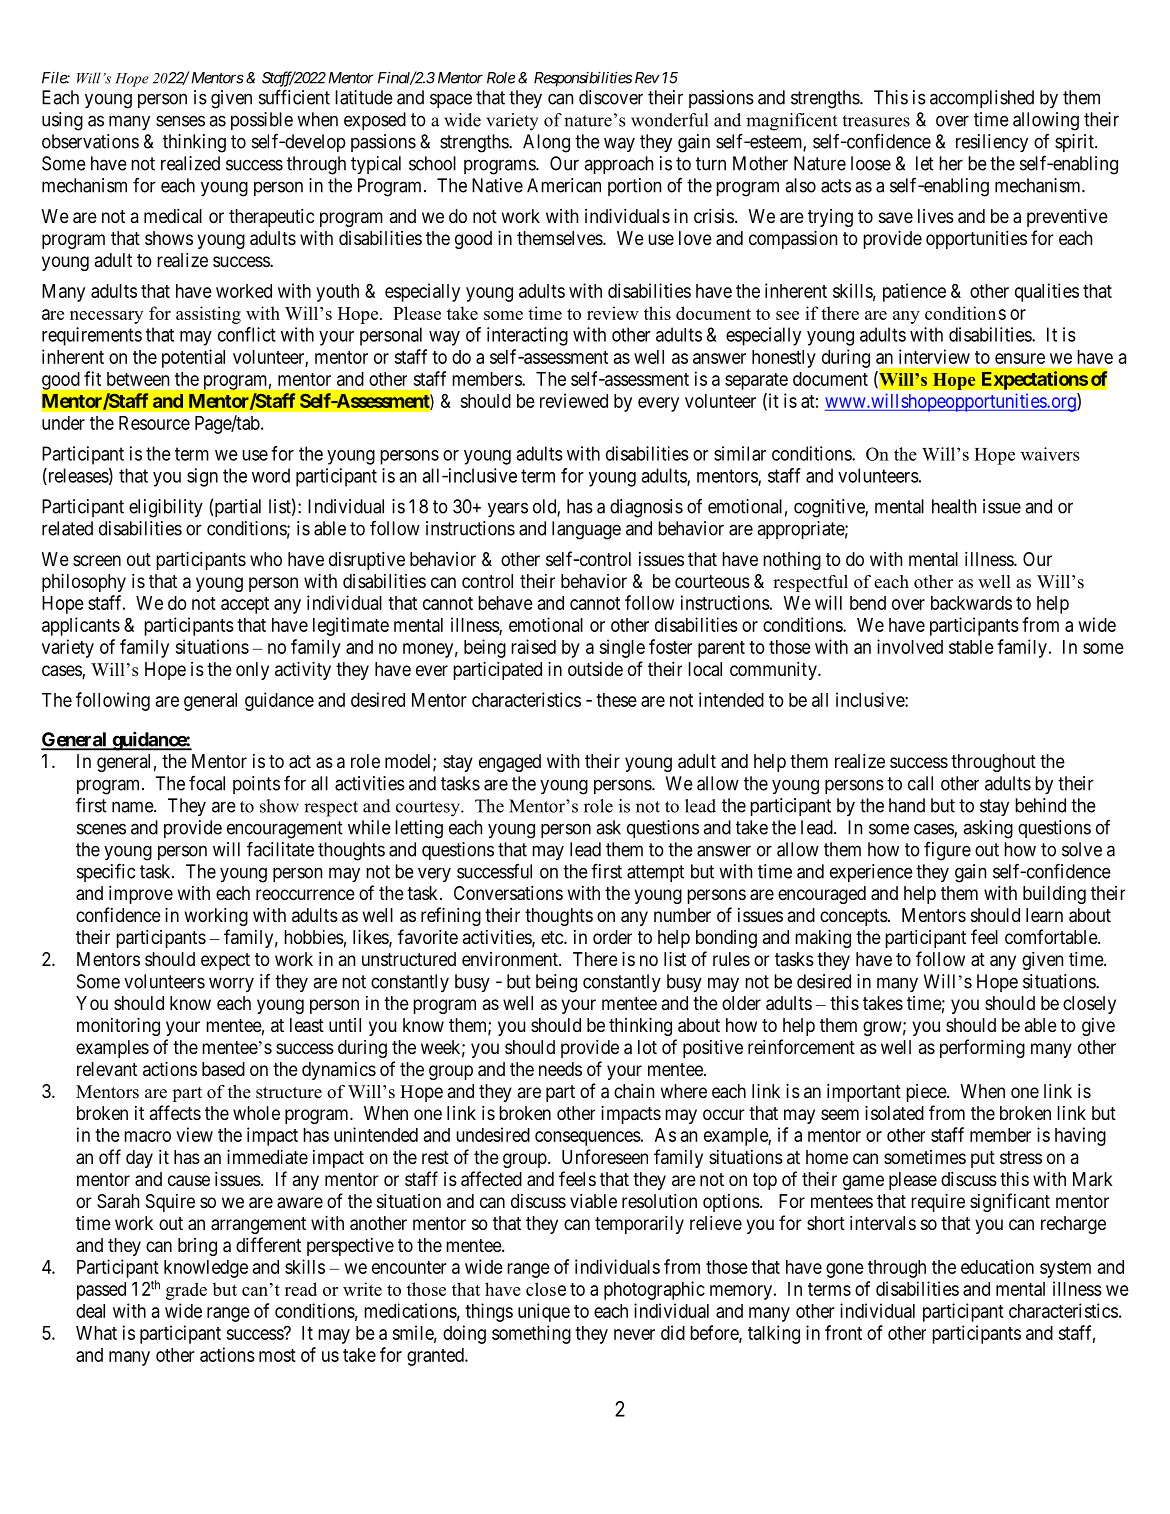 This image has width=1170, height=1514. What do you see at coordinates (180, 121) in the image?
I see `senses` at bounding box center [180, 121].
